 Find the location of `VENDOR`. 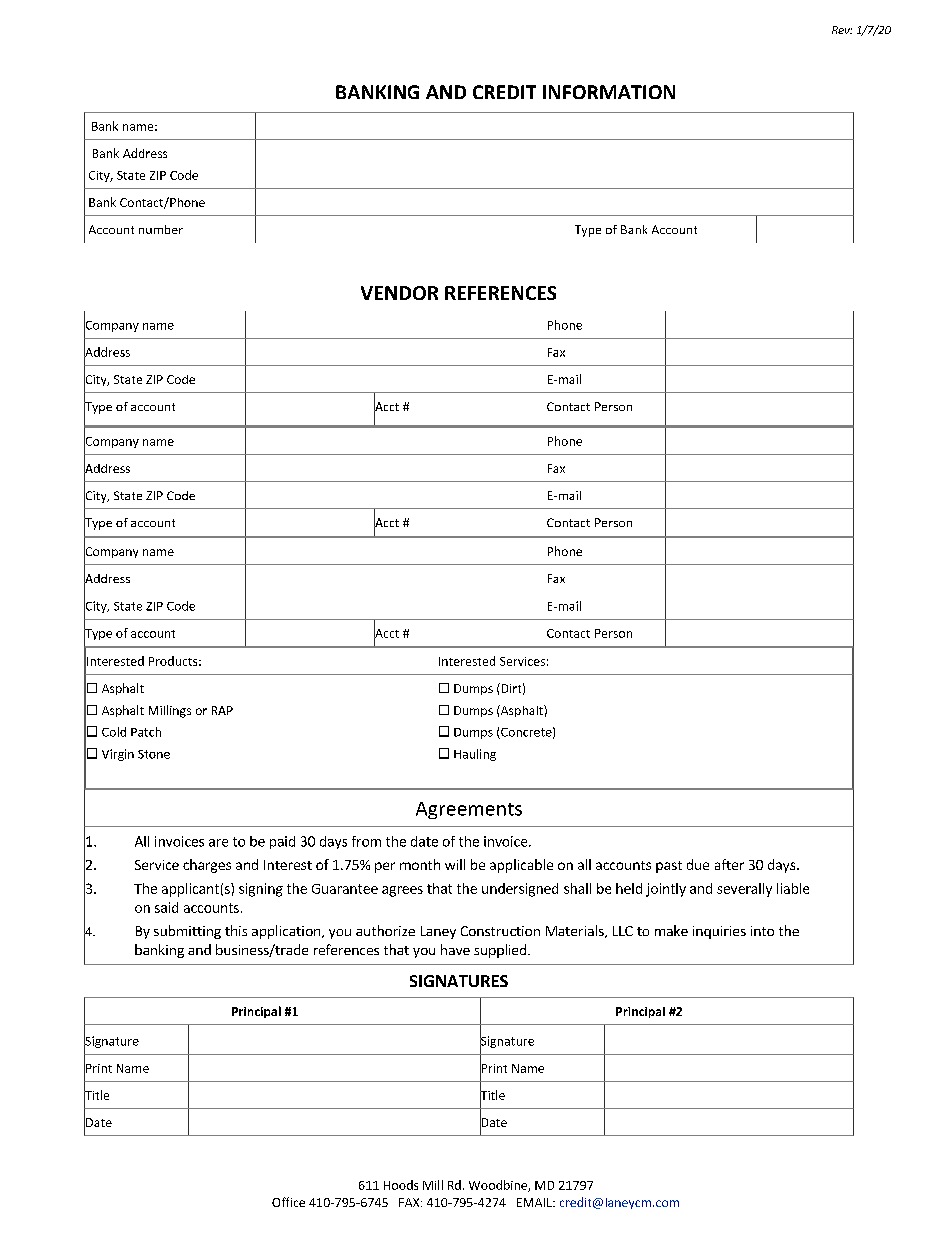

VENDOR is located at coordinates (399, 293).
